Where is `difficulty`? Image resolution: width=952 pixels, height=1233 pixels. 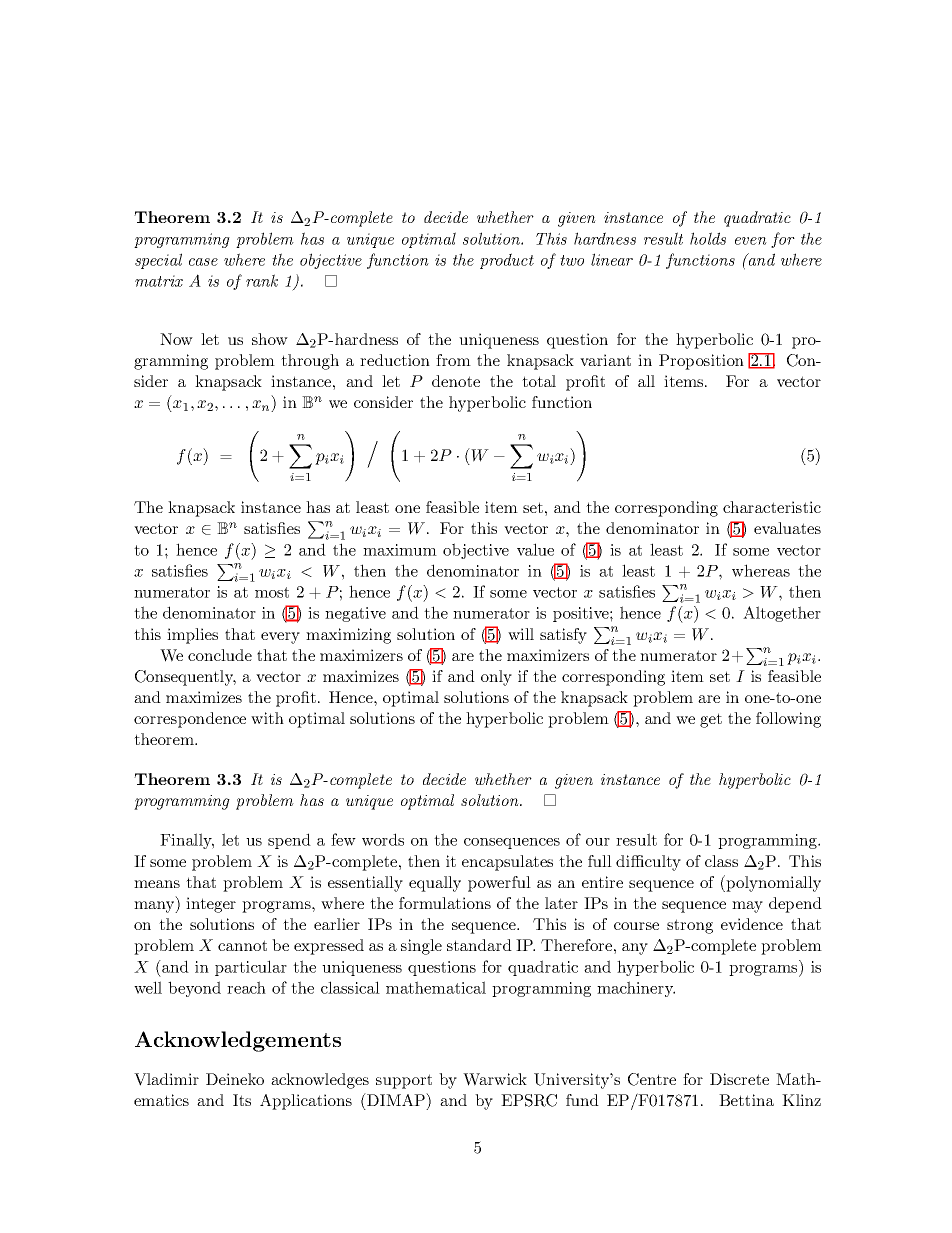
difficulty is located at coordinates (648, 863).
